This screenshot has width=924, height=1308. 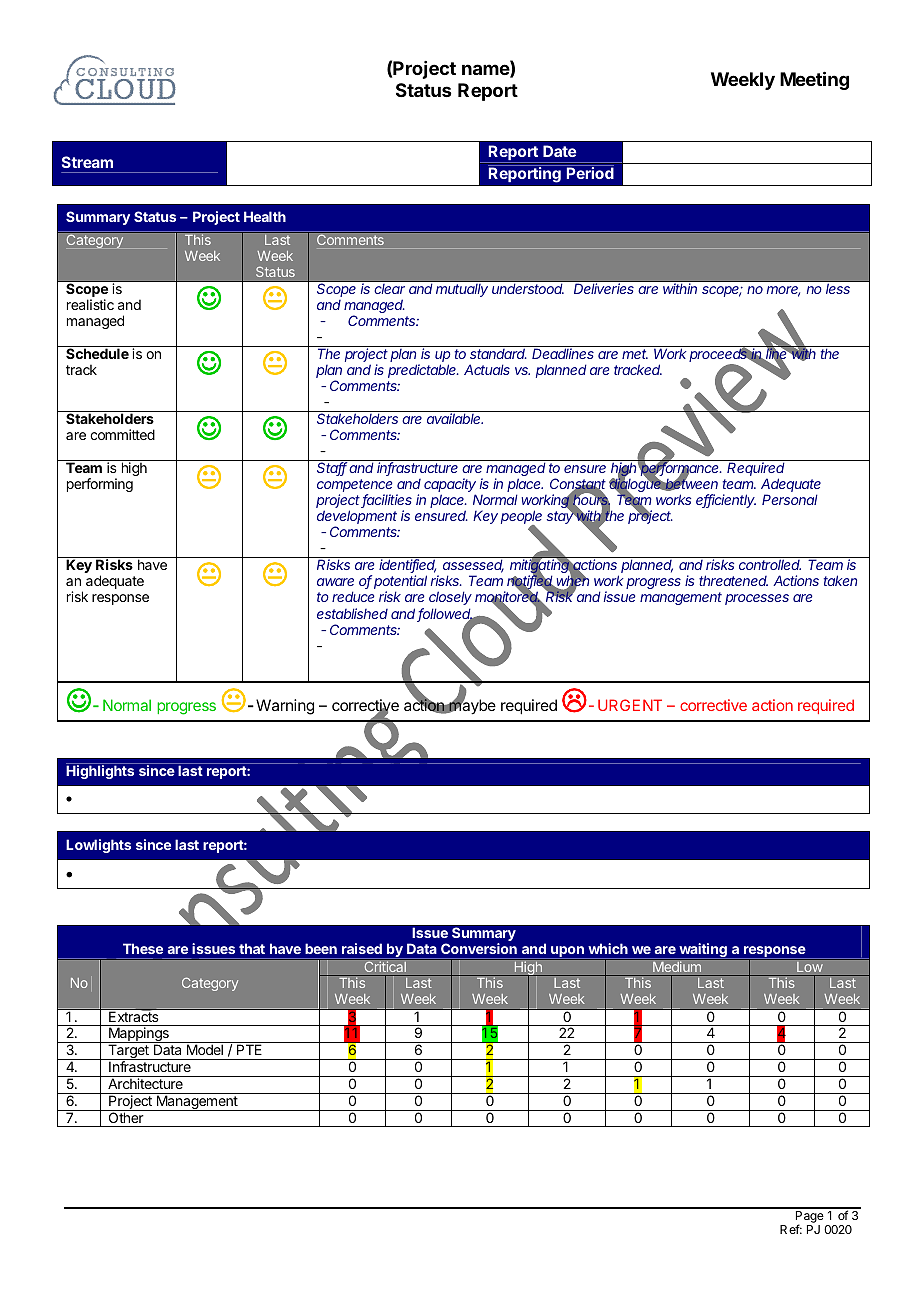 I want to click on performing, so click(x=100, y=485).
